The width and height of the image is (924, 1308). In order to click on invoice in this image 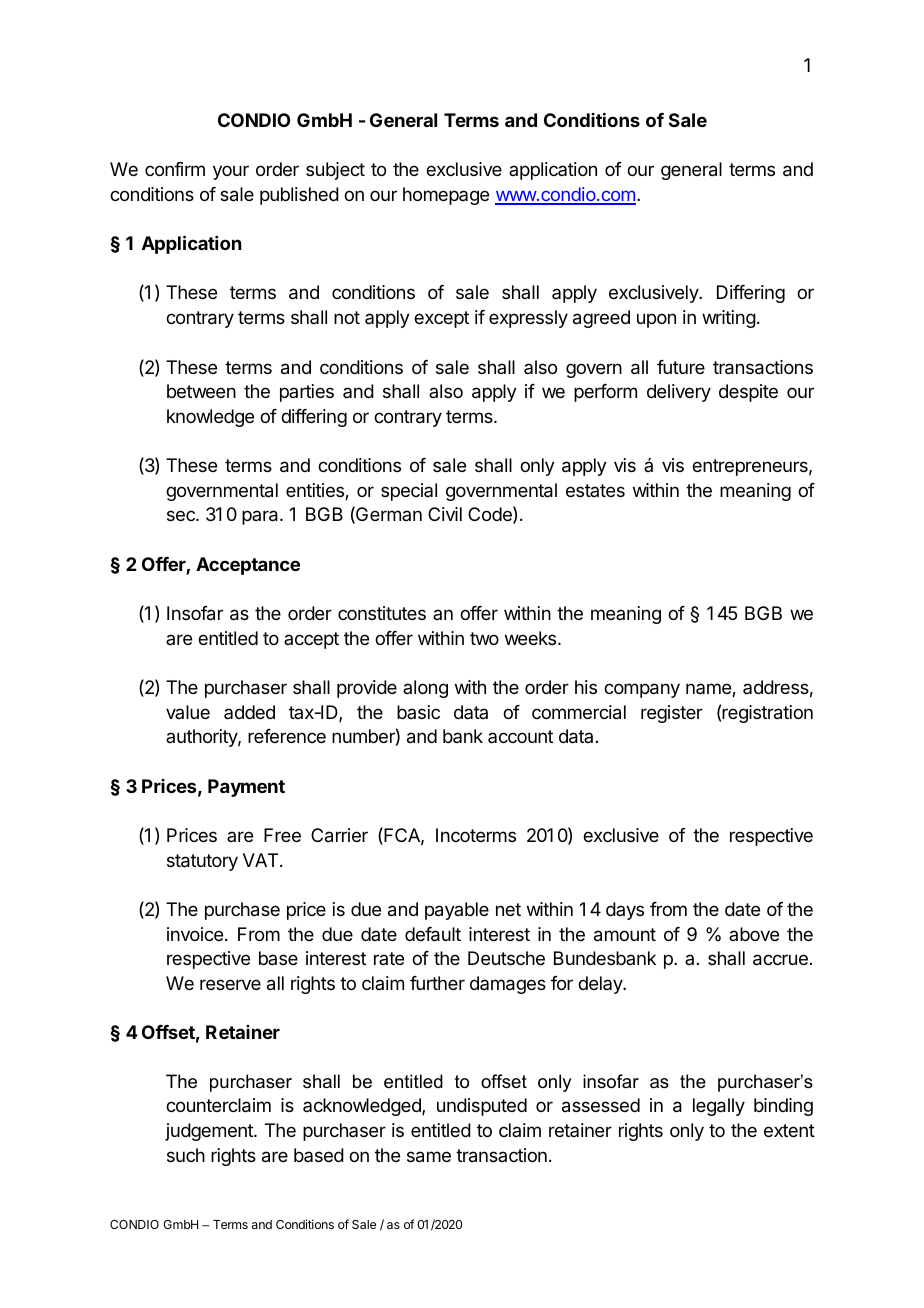, I will do `click(195, 934)`.
